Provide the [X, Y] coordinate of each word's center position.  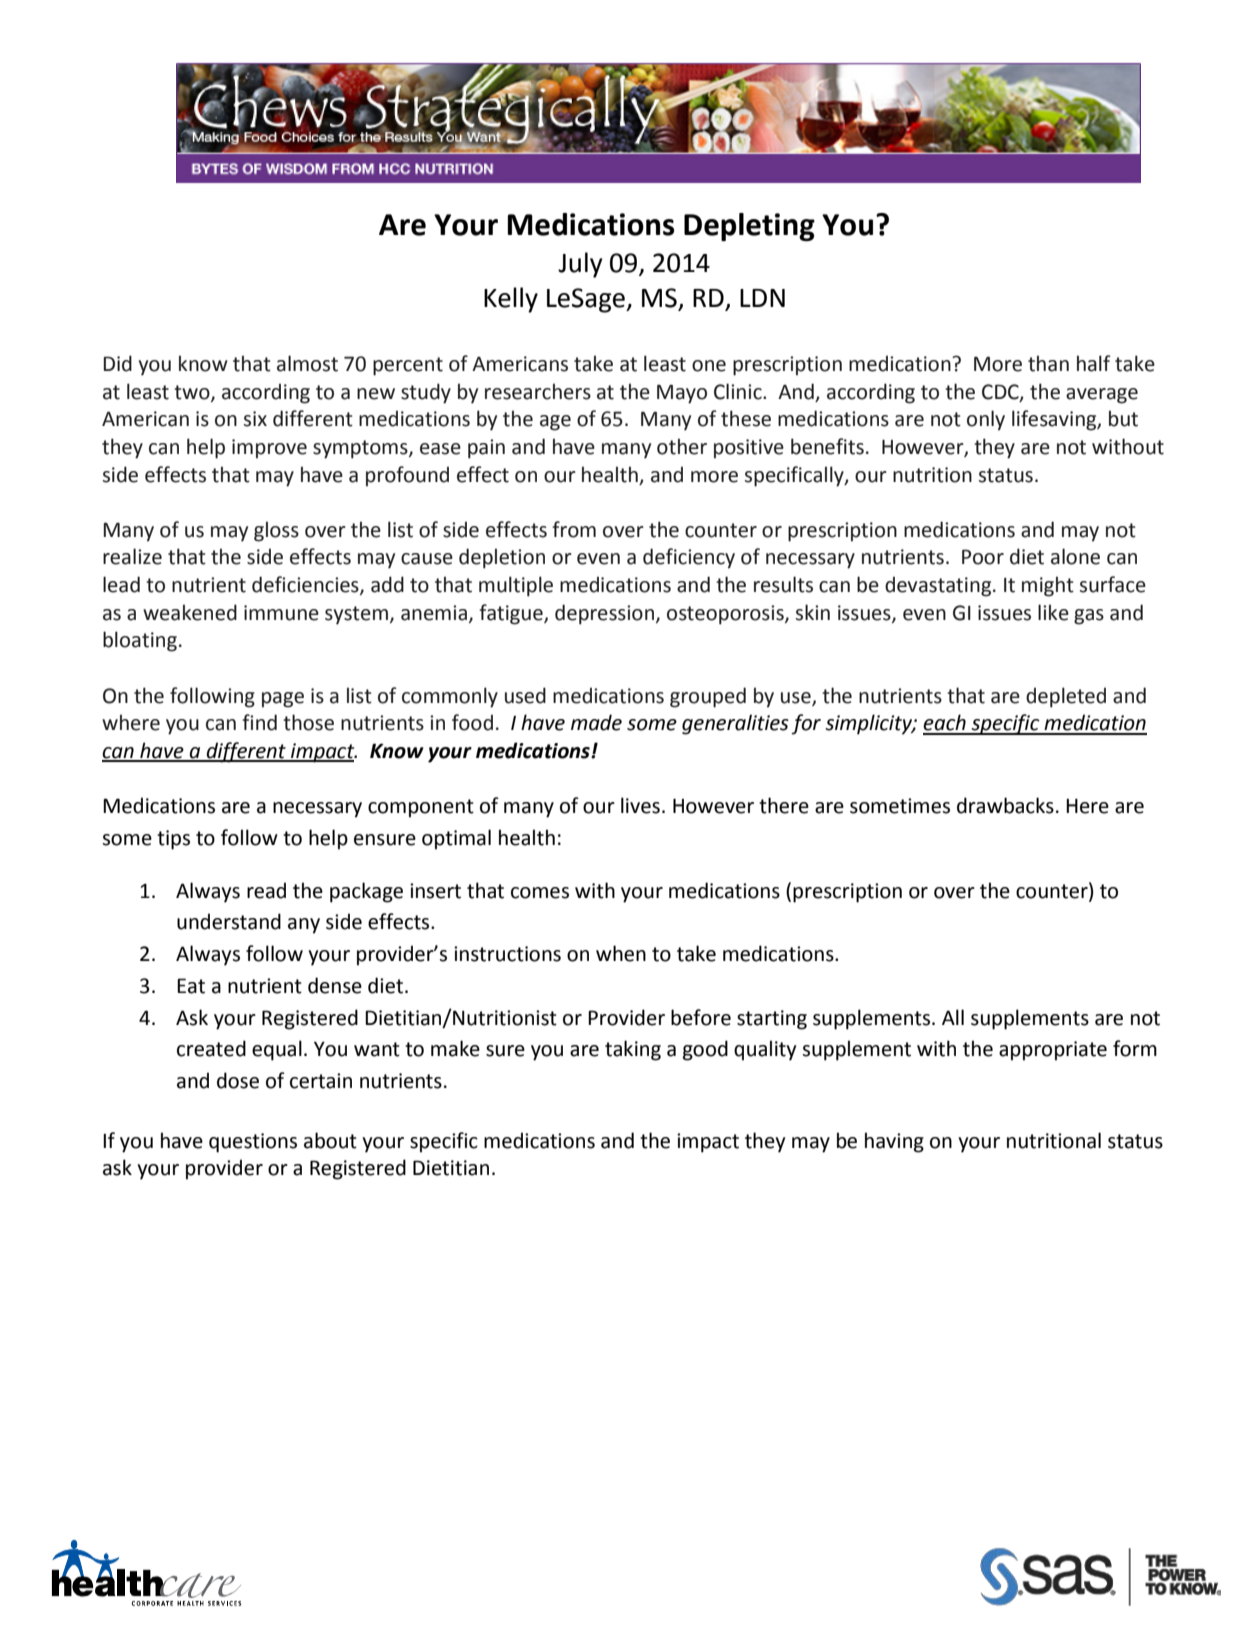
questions [253, 1143]
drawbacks [1005, 805]
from [574, 529]
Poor [983, 557]
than [1048, 363]
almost [307, 363]
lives [640, 805]
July [580, 265]
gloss [276, 531]
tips [173, 840]
